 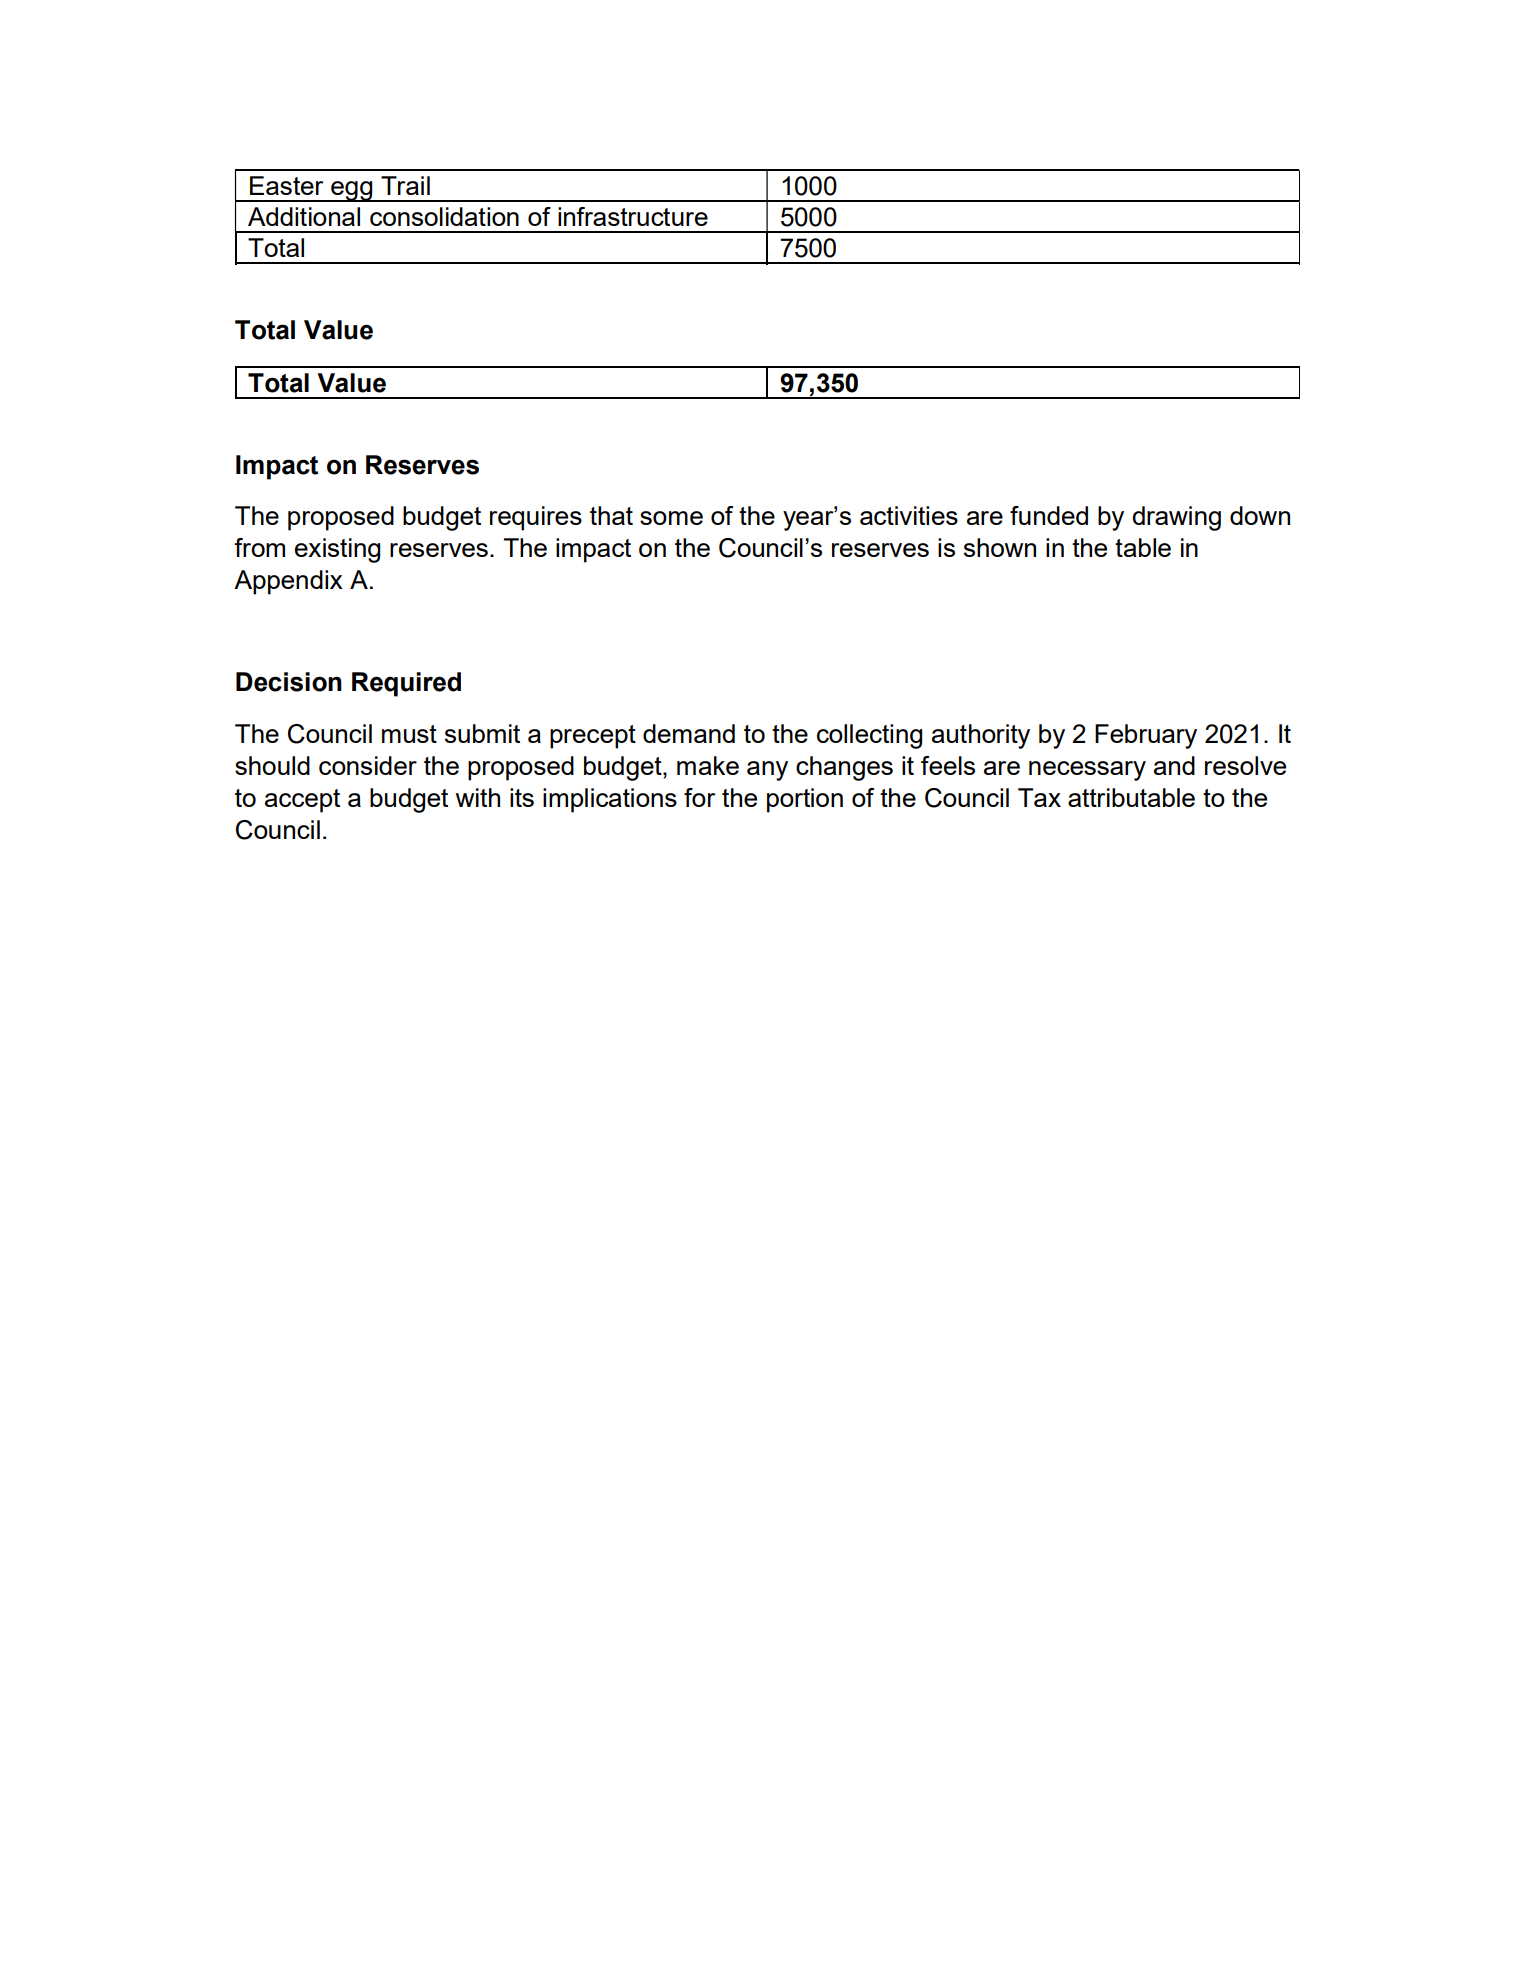 I want to click on consider, so click(x=368, y=765).
